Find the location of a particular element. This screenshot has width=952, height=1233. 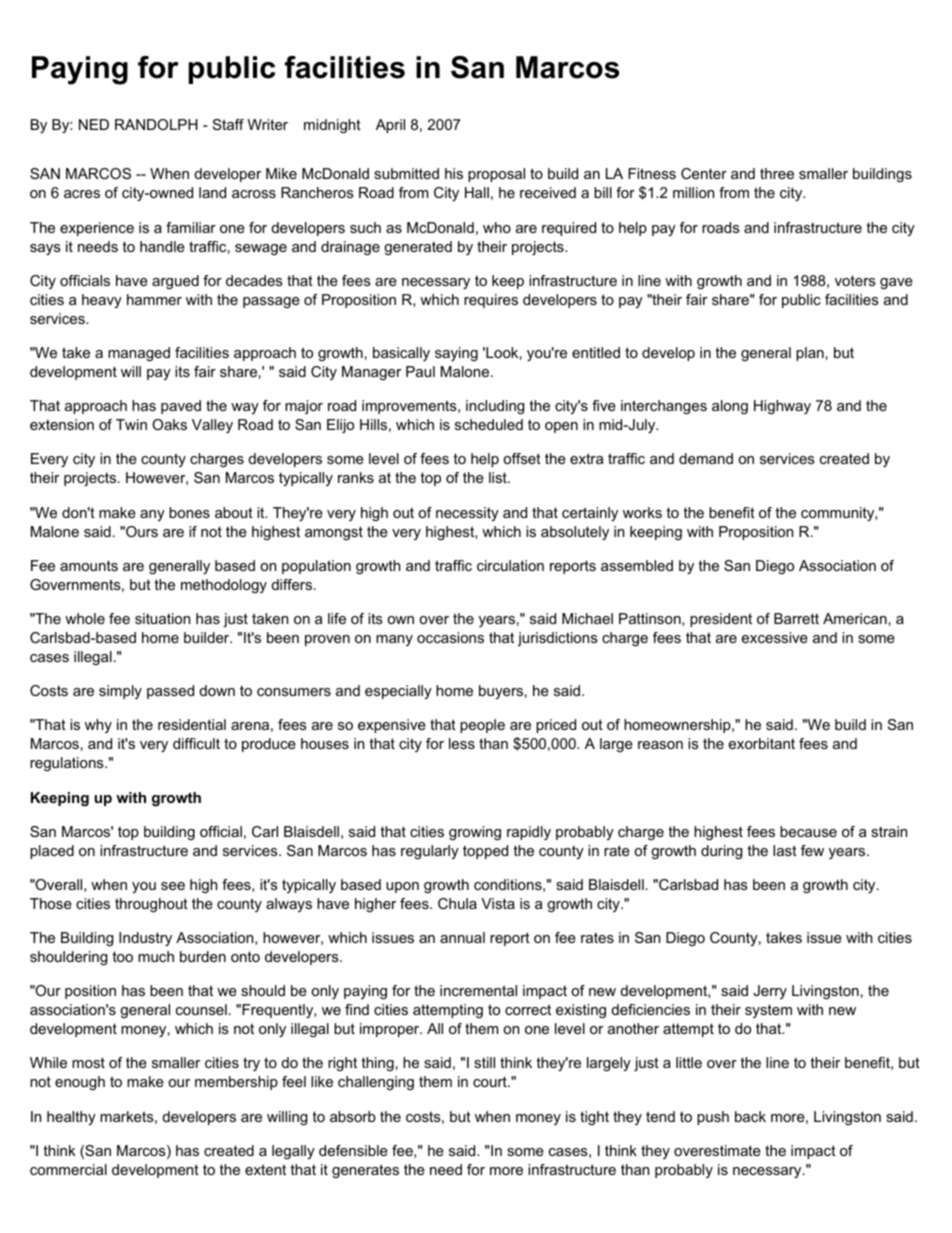

growing is located at coordinates (475, 833).
